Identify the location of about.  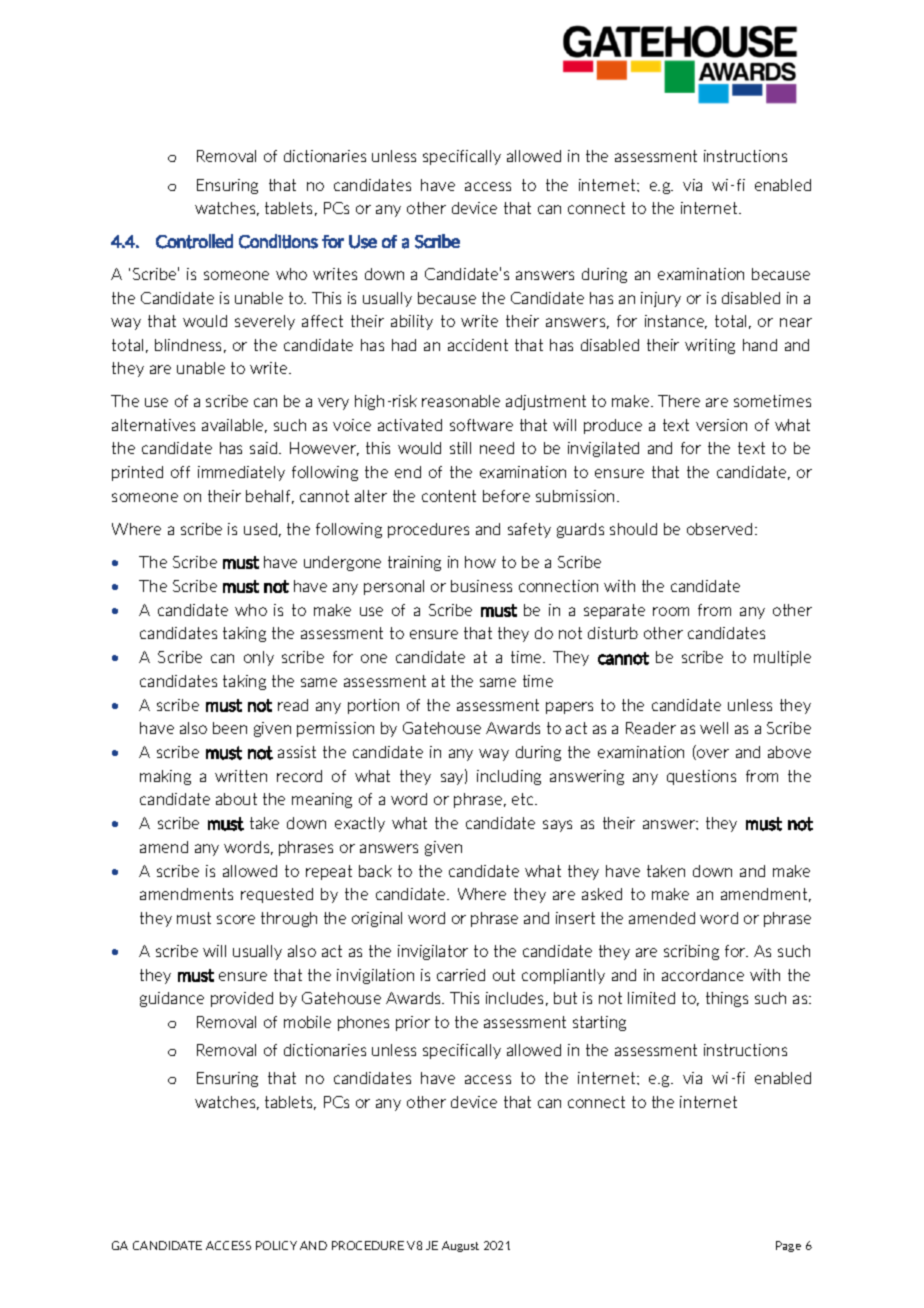
(236, 799).
